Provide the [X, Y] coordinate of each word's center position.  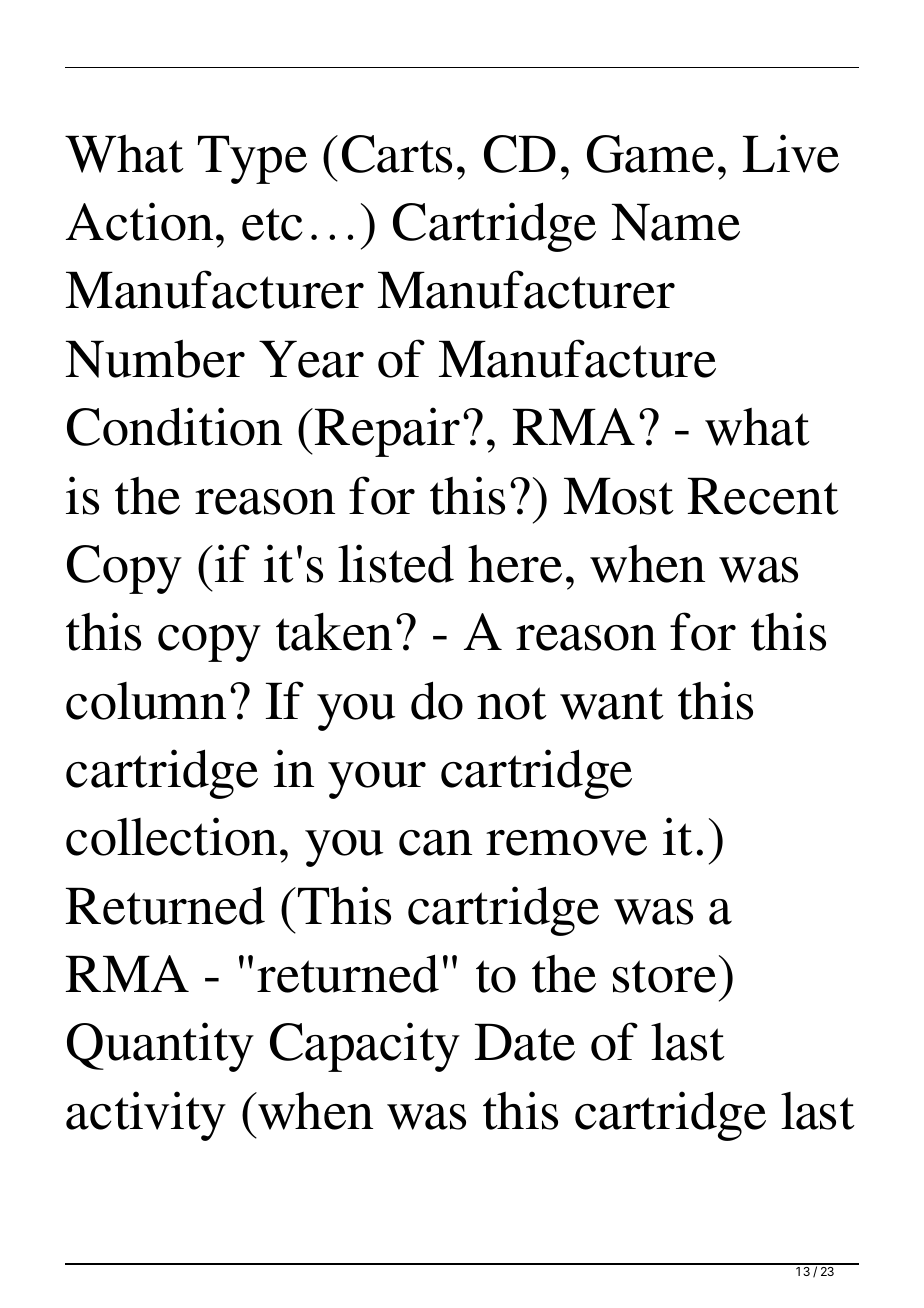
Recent [763, 496]
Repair [387, 432]
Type [252, 159]
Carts [397, 154]
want [612, 703]
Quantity [160, 1047]
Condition [174, 426]
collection [171, 836]
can [435, 843]
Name [676, 222]
